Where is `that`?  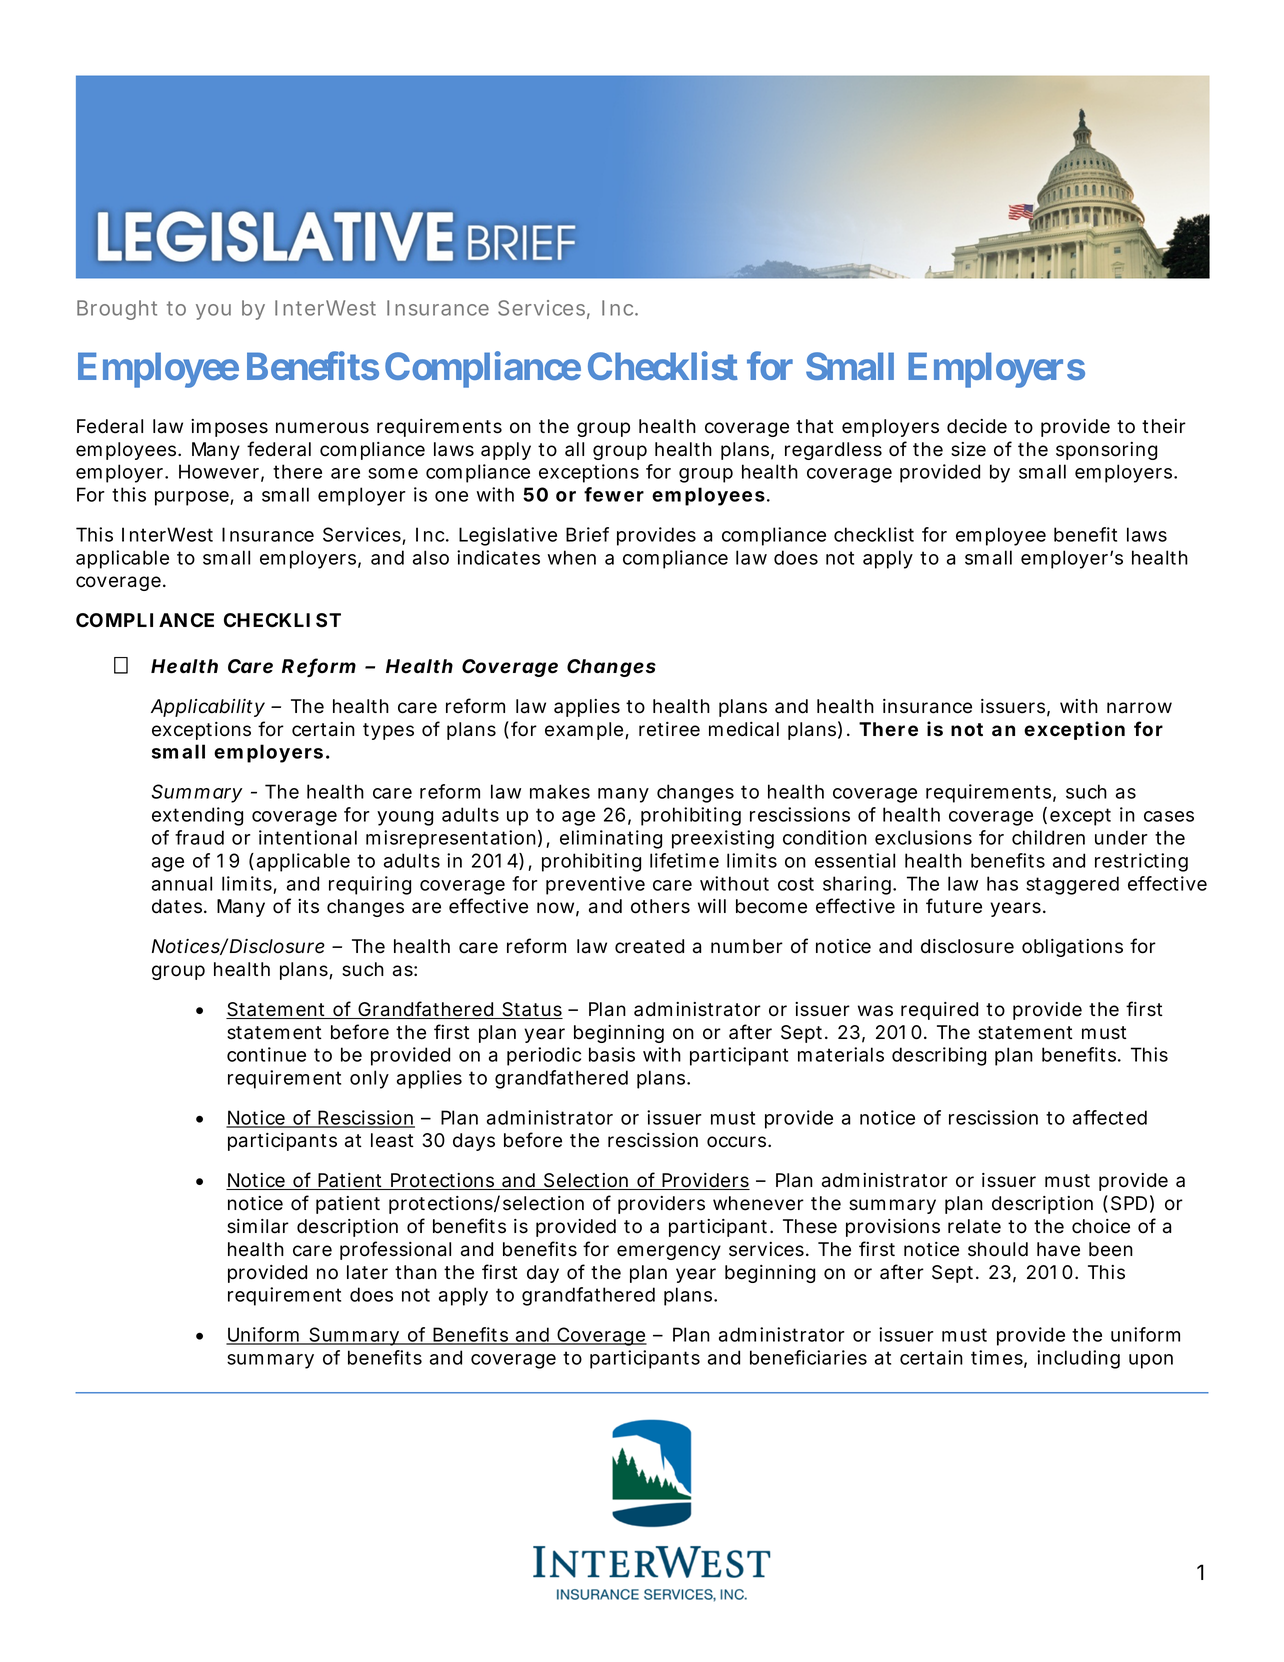
that is located at coordinates (815, 426).
